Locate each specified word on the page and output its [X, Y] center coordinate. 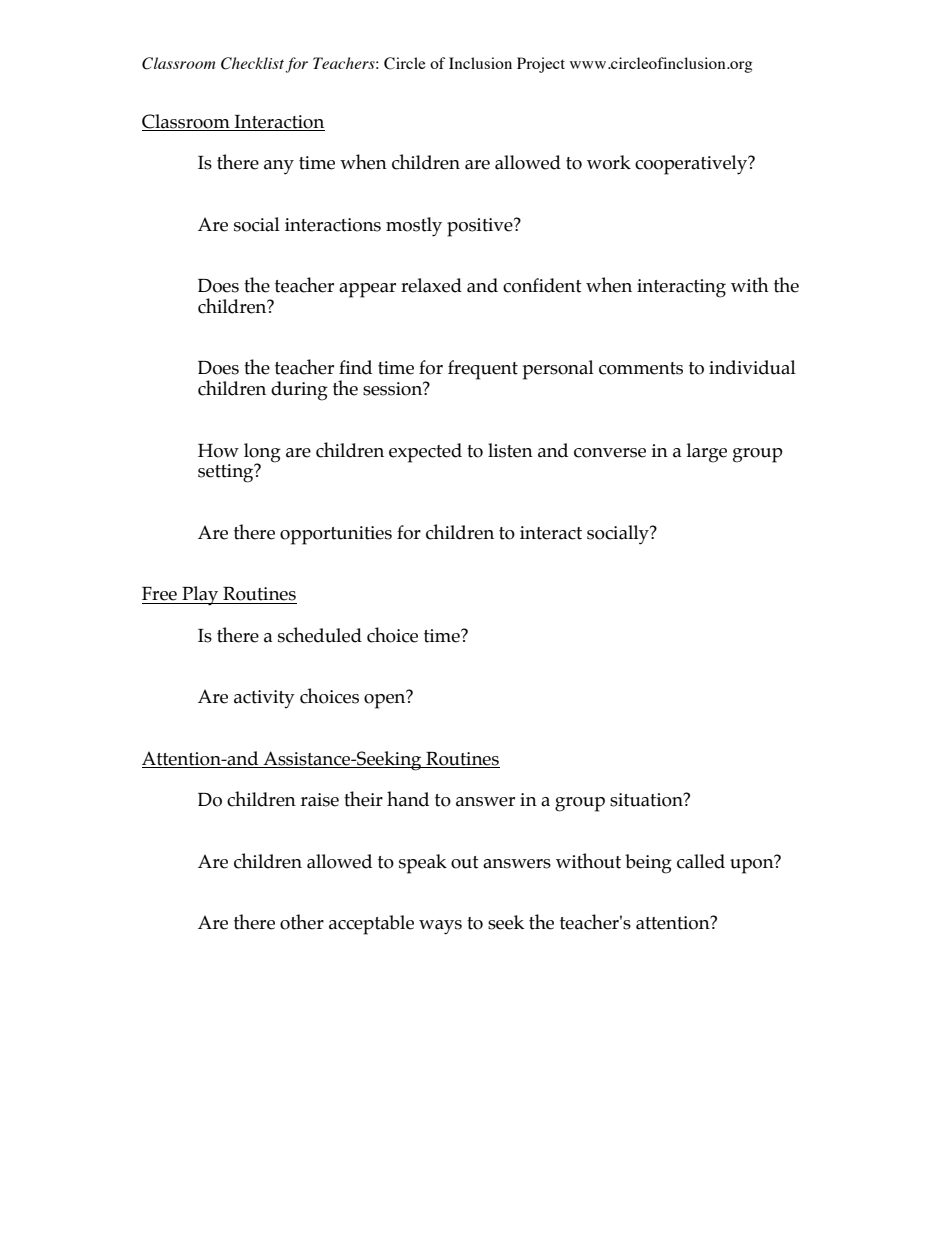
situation [647, 800]
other [302, 922]
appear [367, 290]
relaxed [431, 285]
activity [264, 699]
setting [227, 473]
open [385, 700]
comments [641, 368]
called [701, 861]
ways [440, 927]
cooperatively [692, 165]
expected [425, 453]
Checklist [253, 64]
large [707, 453]
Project [541, 65]
